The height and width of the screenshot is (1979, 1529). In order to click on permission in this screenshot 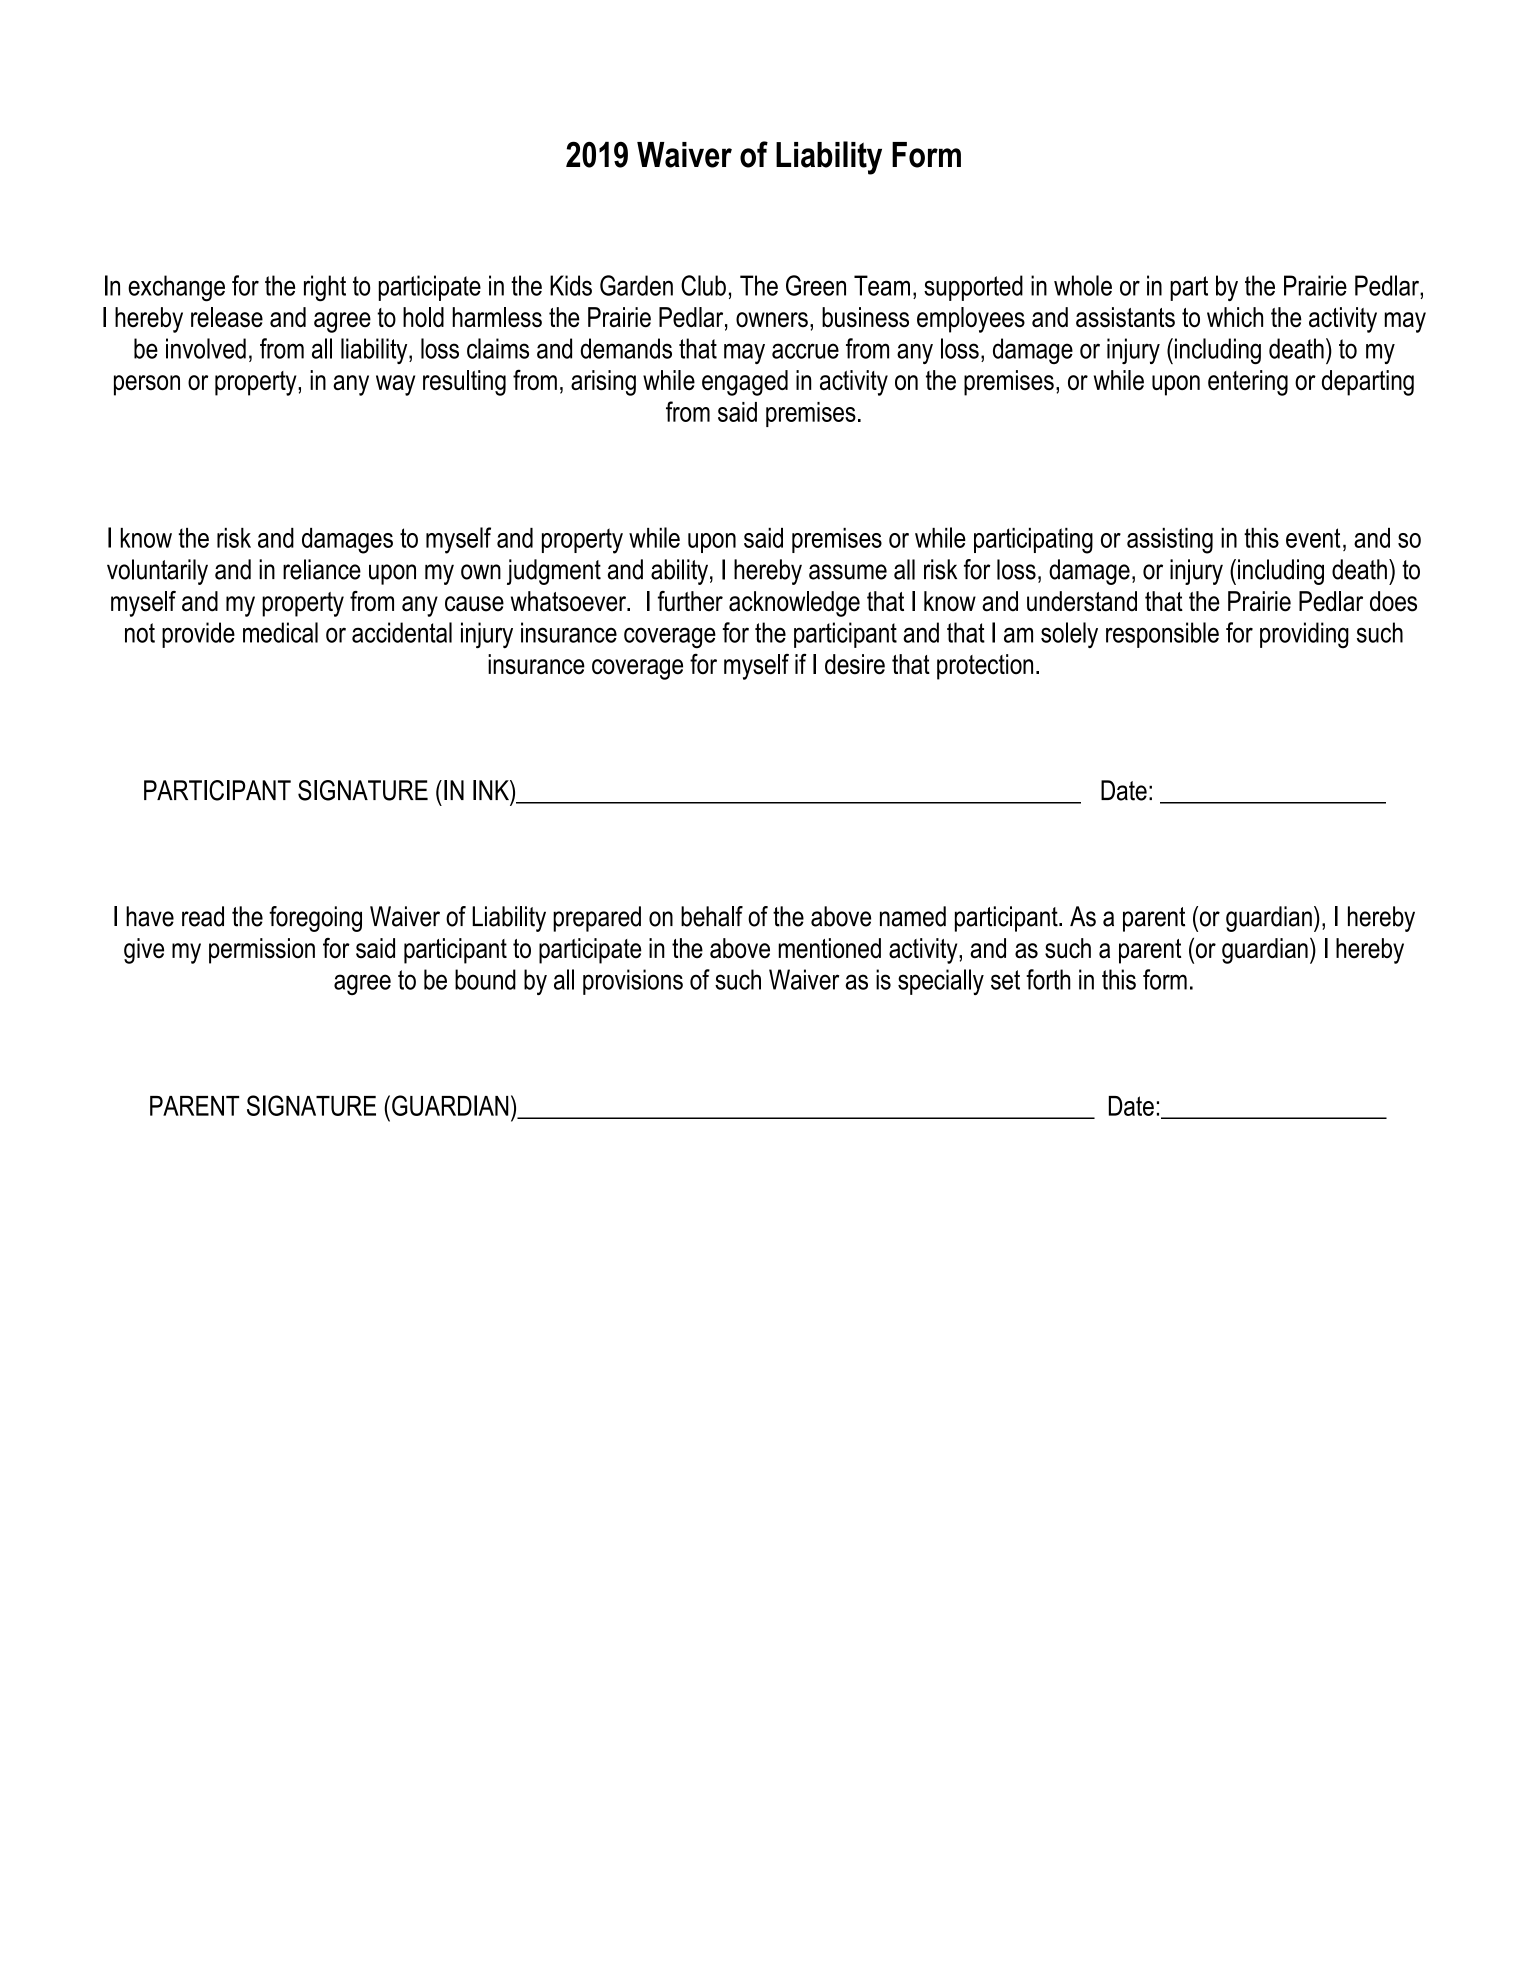, I will do `click(262, 951)`.
